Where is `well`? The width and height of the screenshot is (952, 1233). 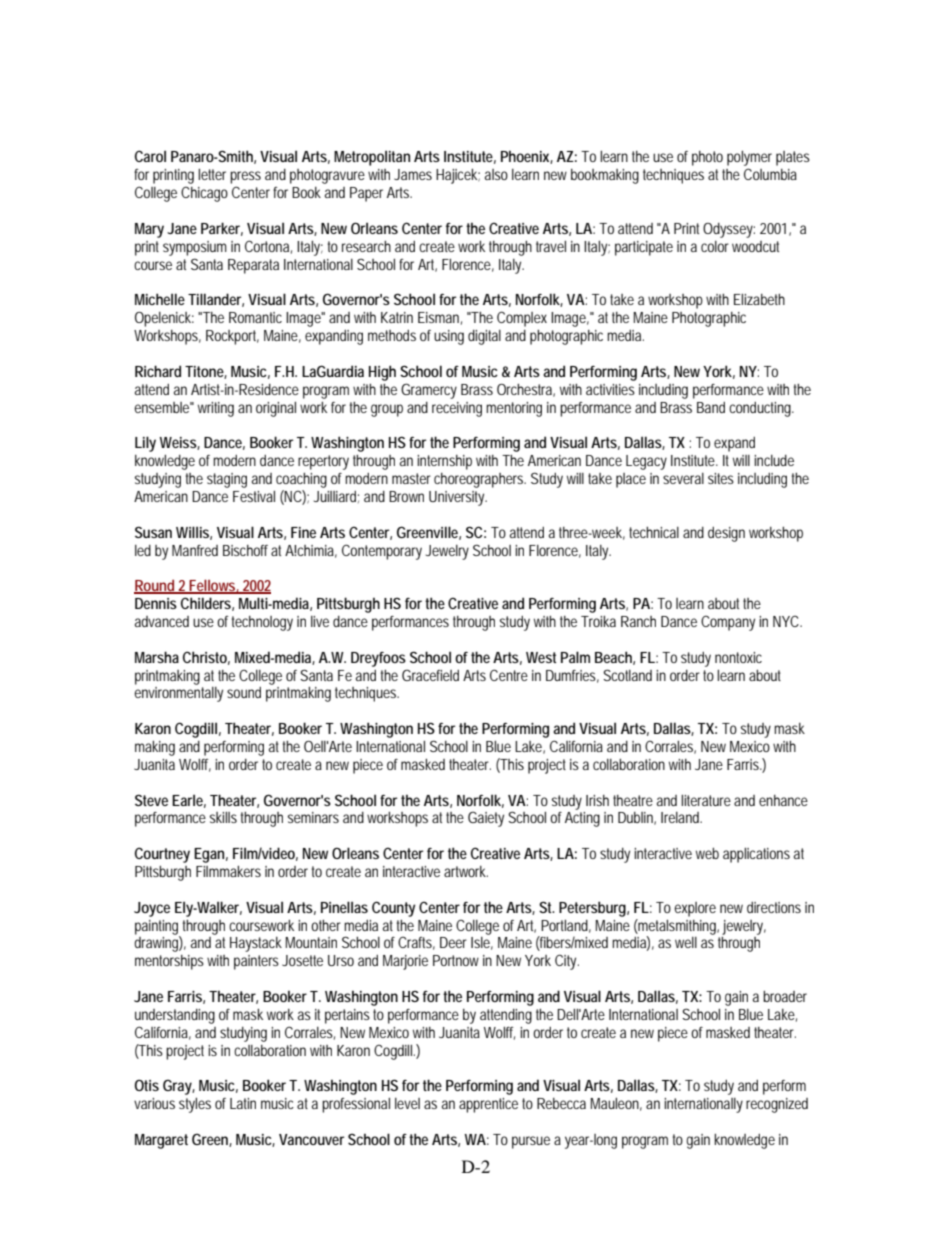
well is located at coordinates (686, 942).
